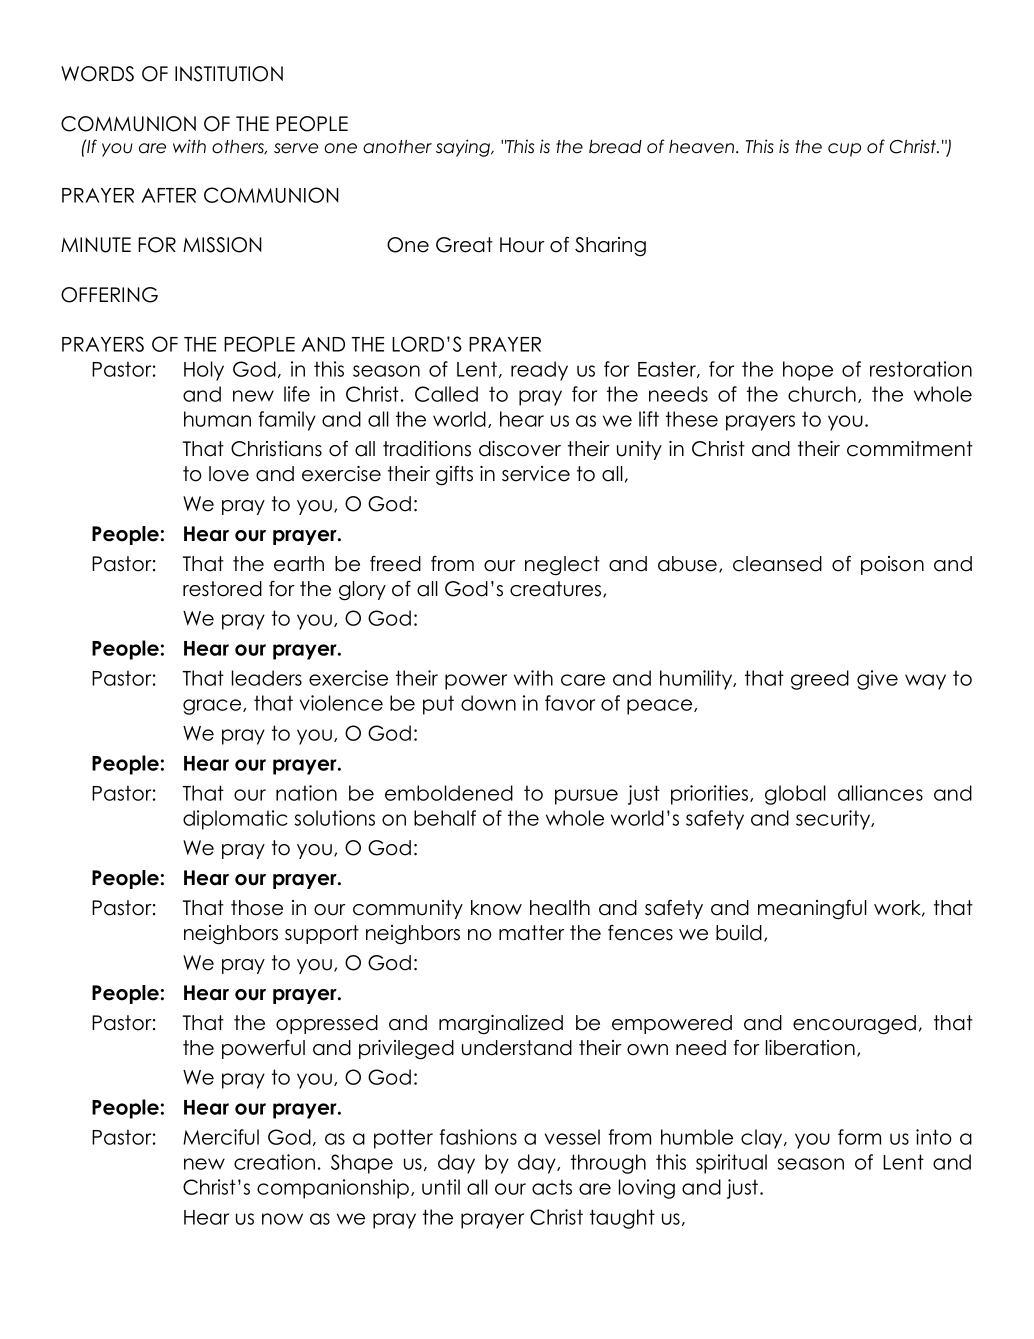  Describe the element at coordinates (844, 150) in the document. I see `cup` at that location.
